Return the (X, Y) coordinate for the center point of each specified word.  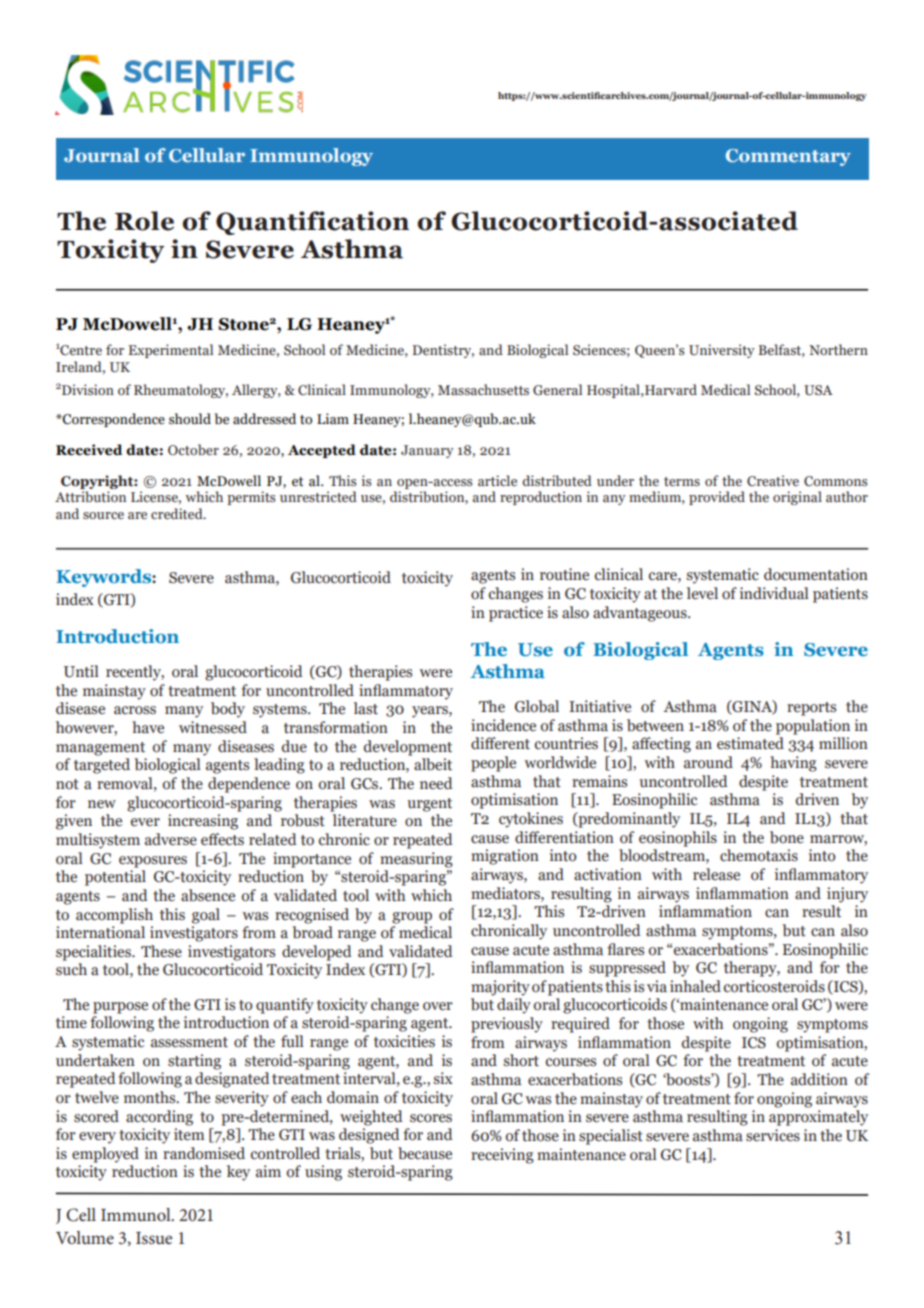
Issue (154, 1238)
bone (787, 837)
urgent (429, 805)
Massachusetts (483, 389)
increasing (203, 822)
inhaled (695, 986)
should (190, 418)
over (438, 1006)
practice (516, 614)
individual (774, 593)
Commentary (788, 157)
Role (144, 221)
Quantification (312, 223)
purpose (120, 1008)
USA (818, 390)
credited (178, 513)
